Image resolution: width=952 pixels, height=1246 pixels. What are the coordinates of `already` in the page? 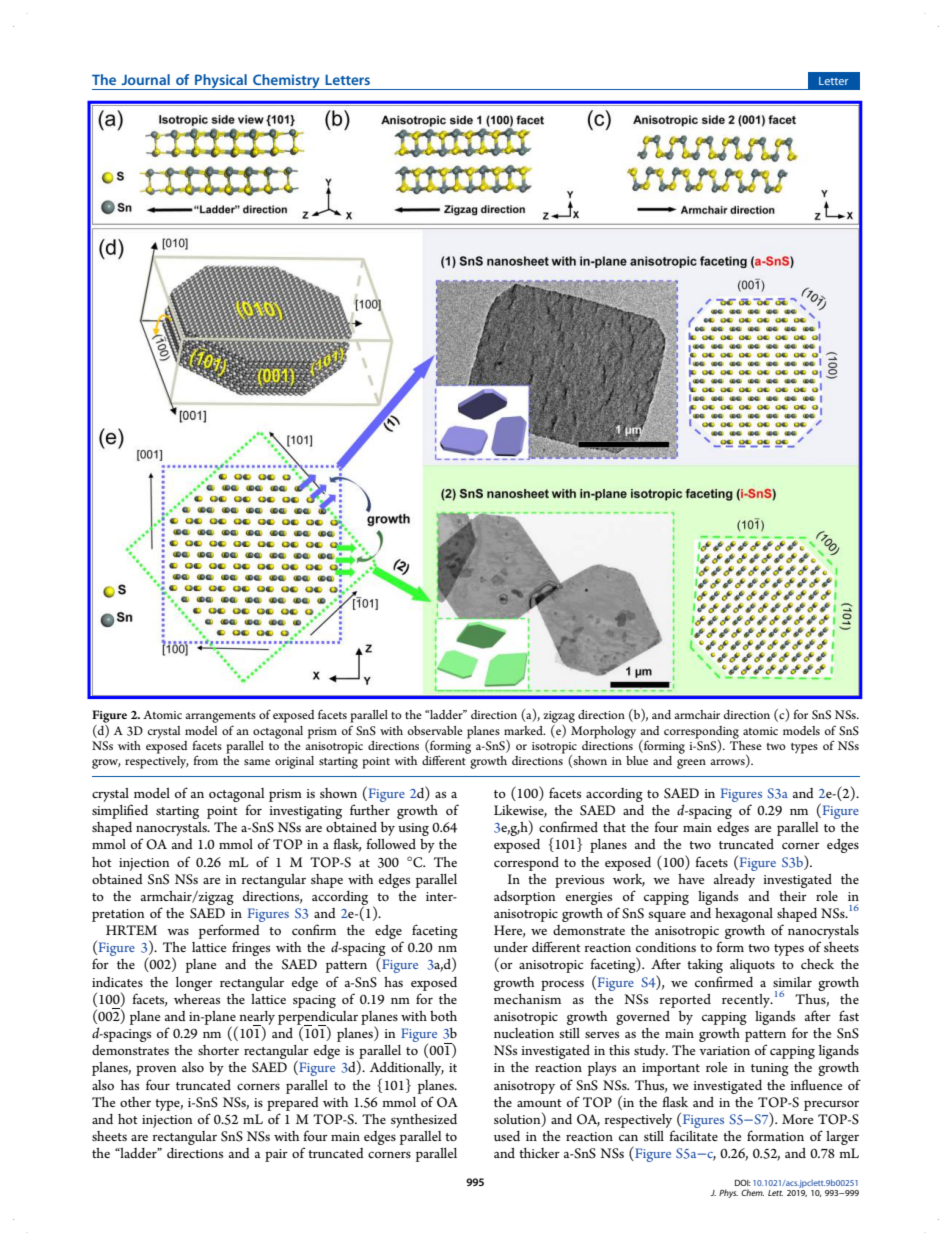 It's located at (734, 881).
